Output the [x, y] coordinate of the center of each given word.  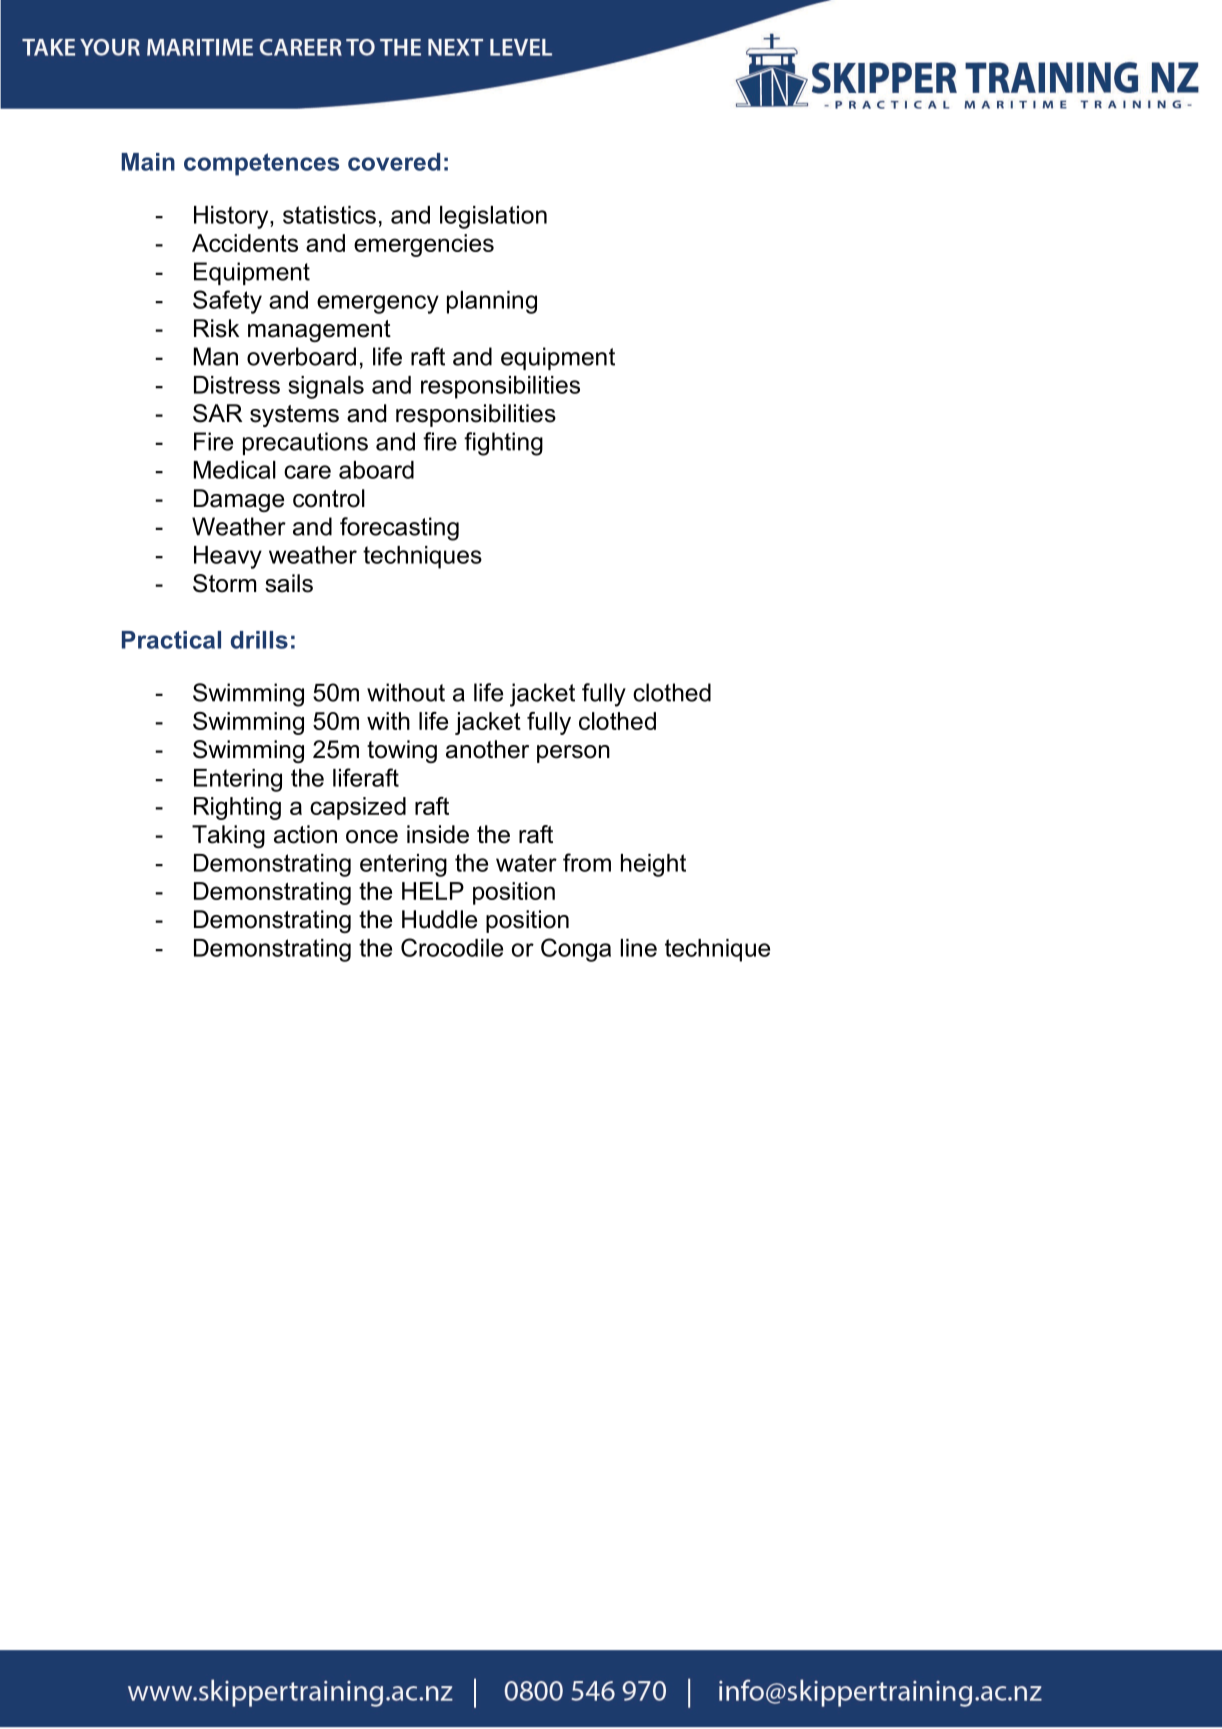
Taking [228, 836]
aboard [376, 470]
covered [394, 162]
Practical [171, 640]
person [573, 754]
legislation [493, 217]
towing [402, 751]
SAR [217, 413]
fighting [503, 444]
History [232, 217]
